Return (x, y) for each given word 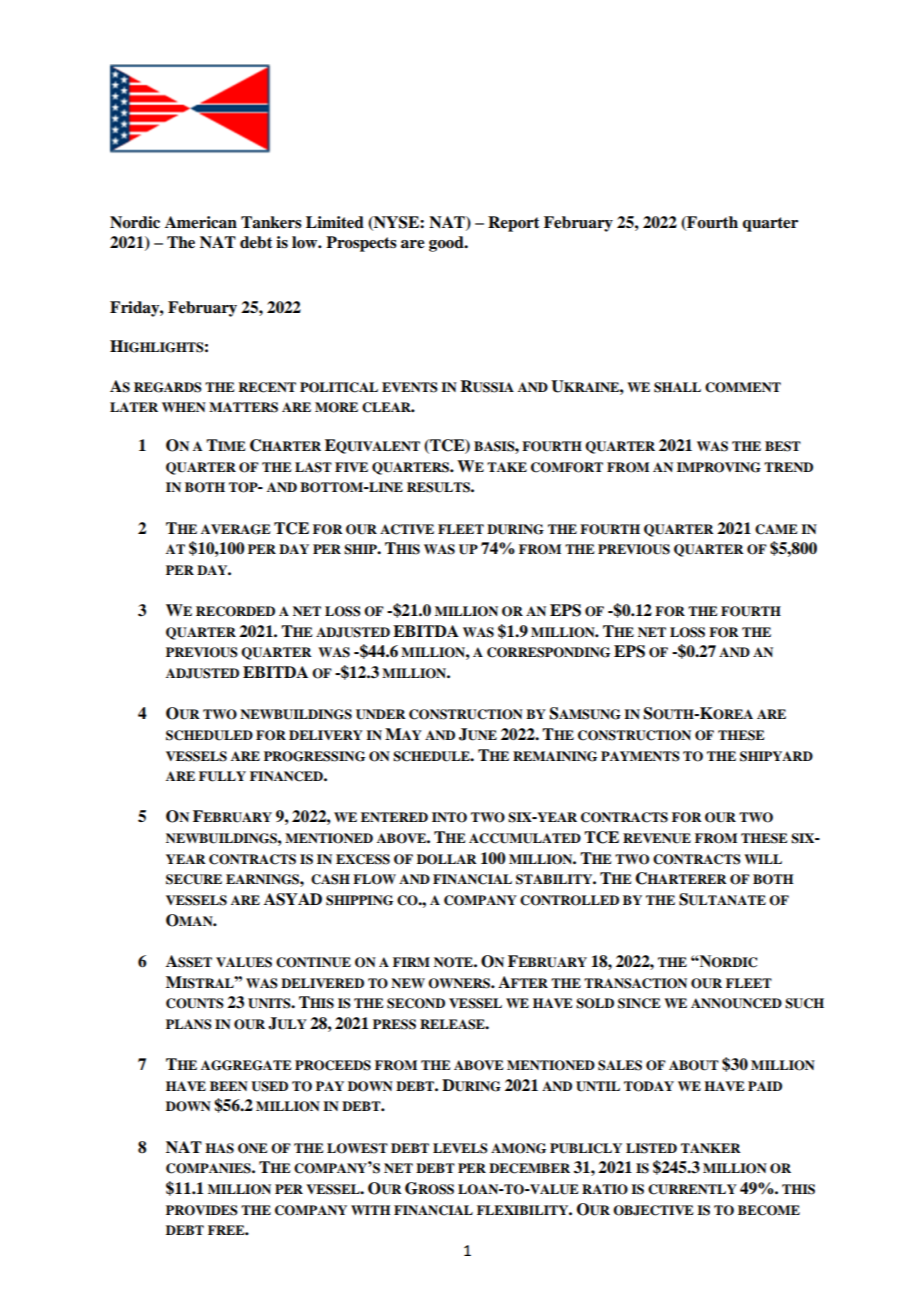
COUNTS (195, 1003)
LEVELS (460, 1148)
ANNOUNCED (736, 1003)
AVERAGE (236, 529)
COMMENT (743, 387)
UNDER (381, 714)
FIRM (411, 962)
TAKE (507, 467)
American (201, 222)
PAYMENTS (640, 756)
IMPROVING (719, 467)
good (447, 244)
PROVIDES (202, 1210)
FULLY (222, 776)
